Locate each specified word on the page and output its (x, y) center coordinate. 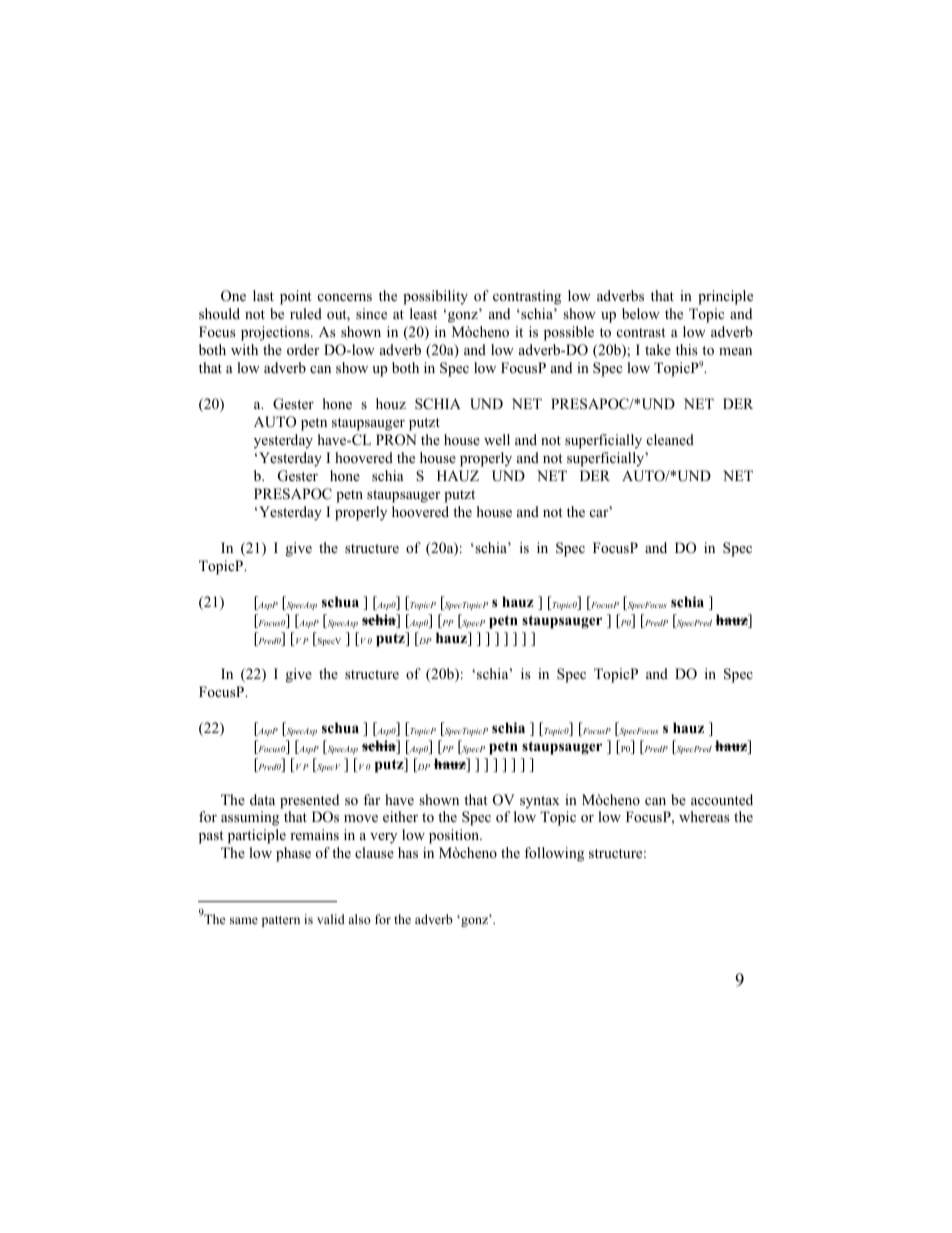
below (641, 313)
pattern (281, 921)
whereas (704, 816)
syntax (540, 802)
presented (309, 801)
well (497, 439)
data (262, 799)
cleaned (670, 439)
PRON (396, 440)
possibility (435, 297)
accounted (722, 799)
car (600, 513)
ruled (306, 313)
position (455, 836)
